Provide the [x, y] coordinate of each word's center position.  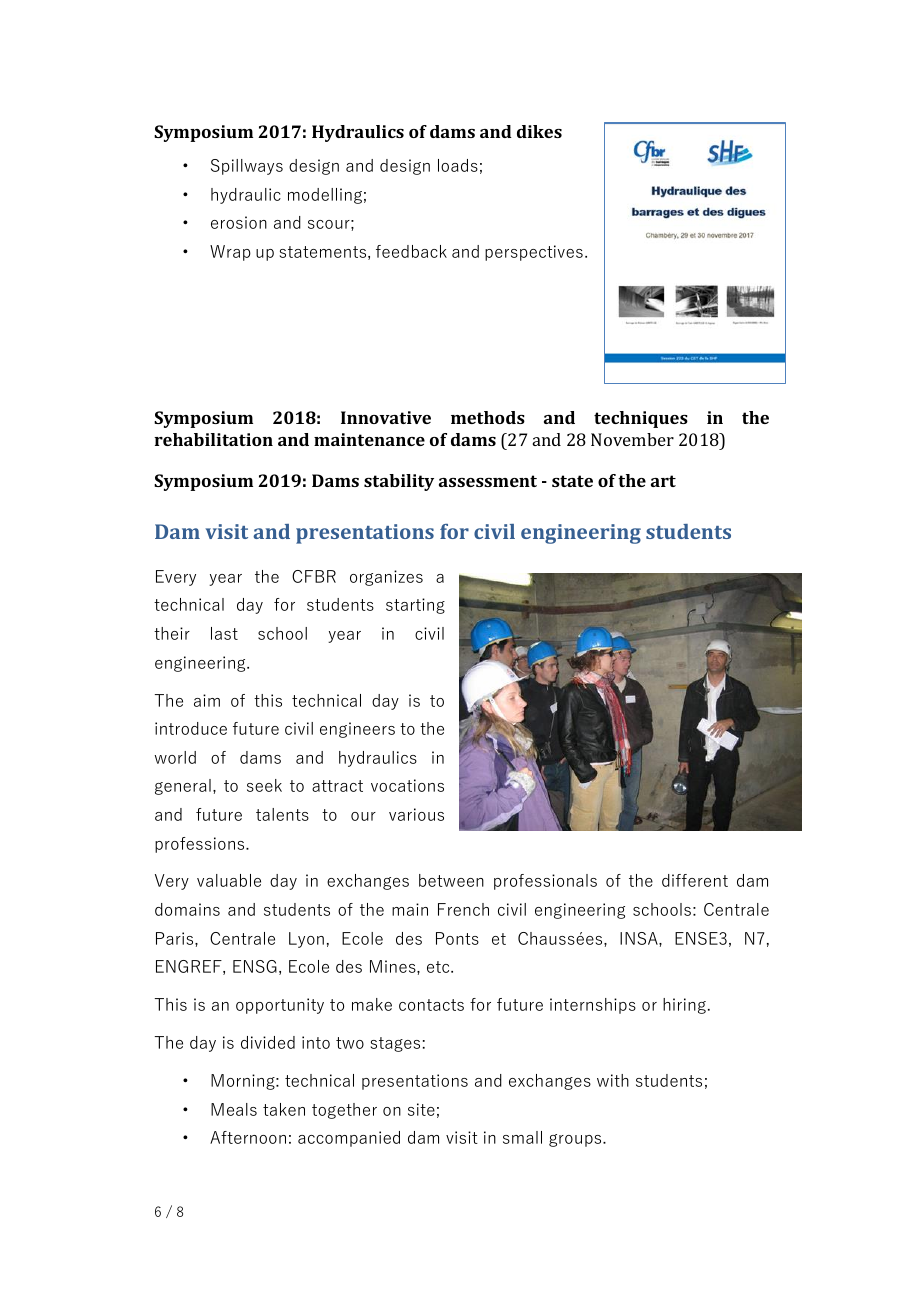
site [421, 1109]
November [632, 439]
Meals [234, 1109]
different [695, 880]
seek [264, 785]
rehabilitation [213, 439]
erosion [239, 222]
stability [399, 482]
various [416, 814]
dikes [539, 131]
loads [458, 165]
